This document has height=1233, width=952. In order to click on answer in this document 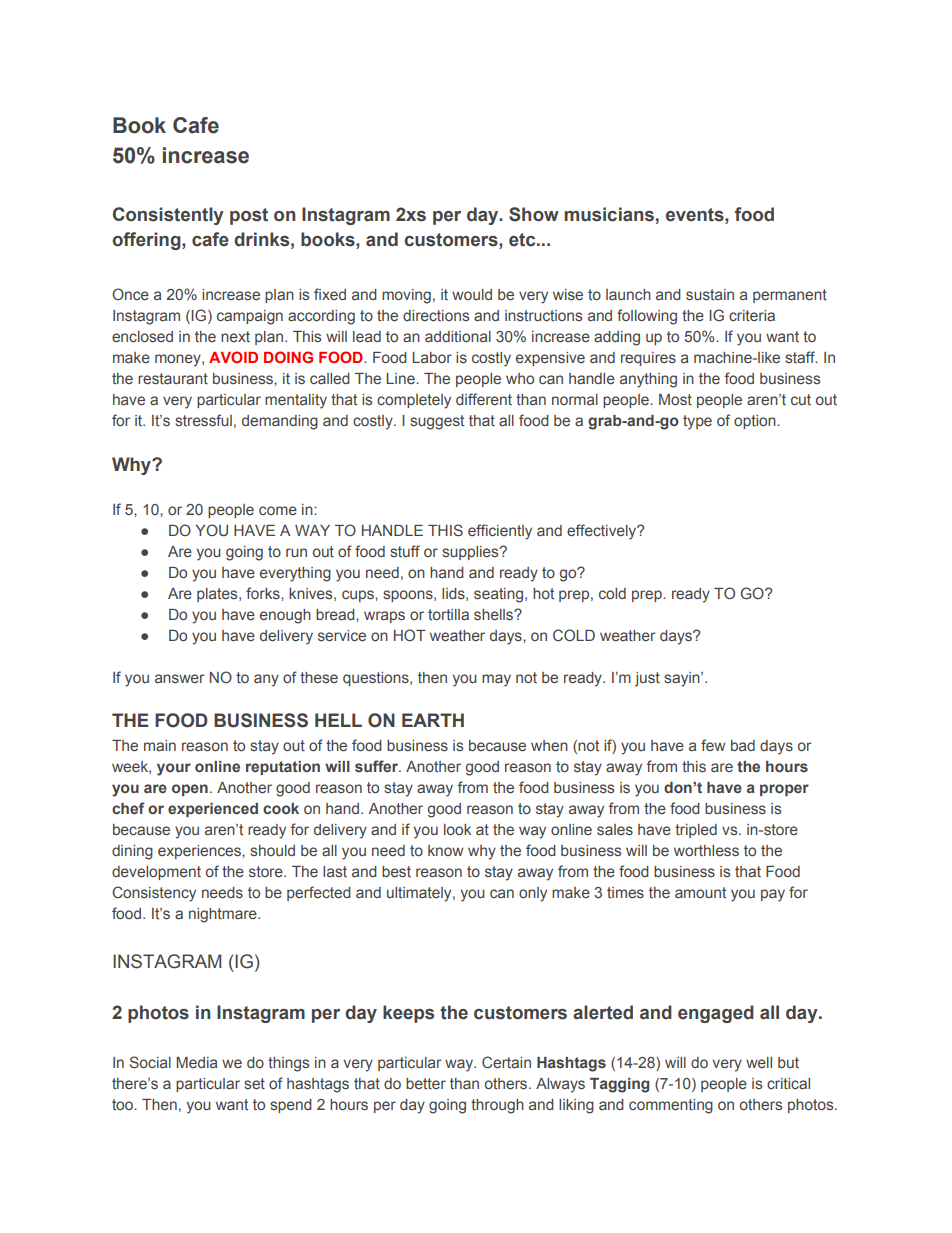, I will do `click(180, 678)`.
